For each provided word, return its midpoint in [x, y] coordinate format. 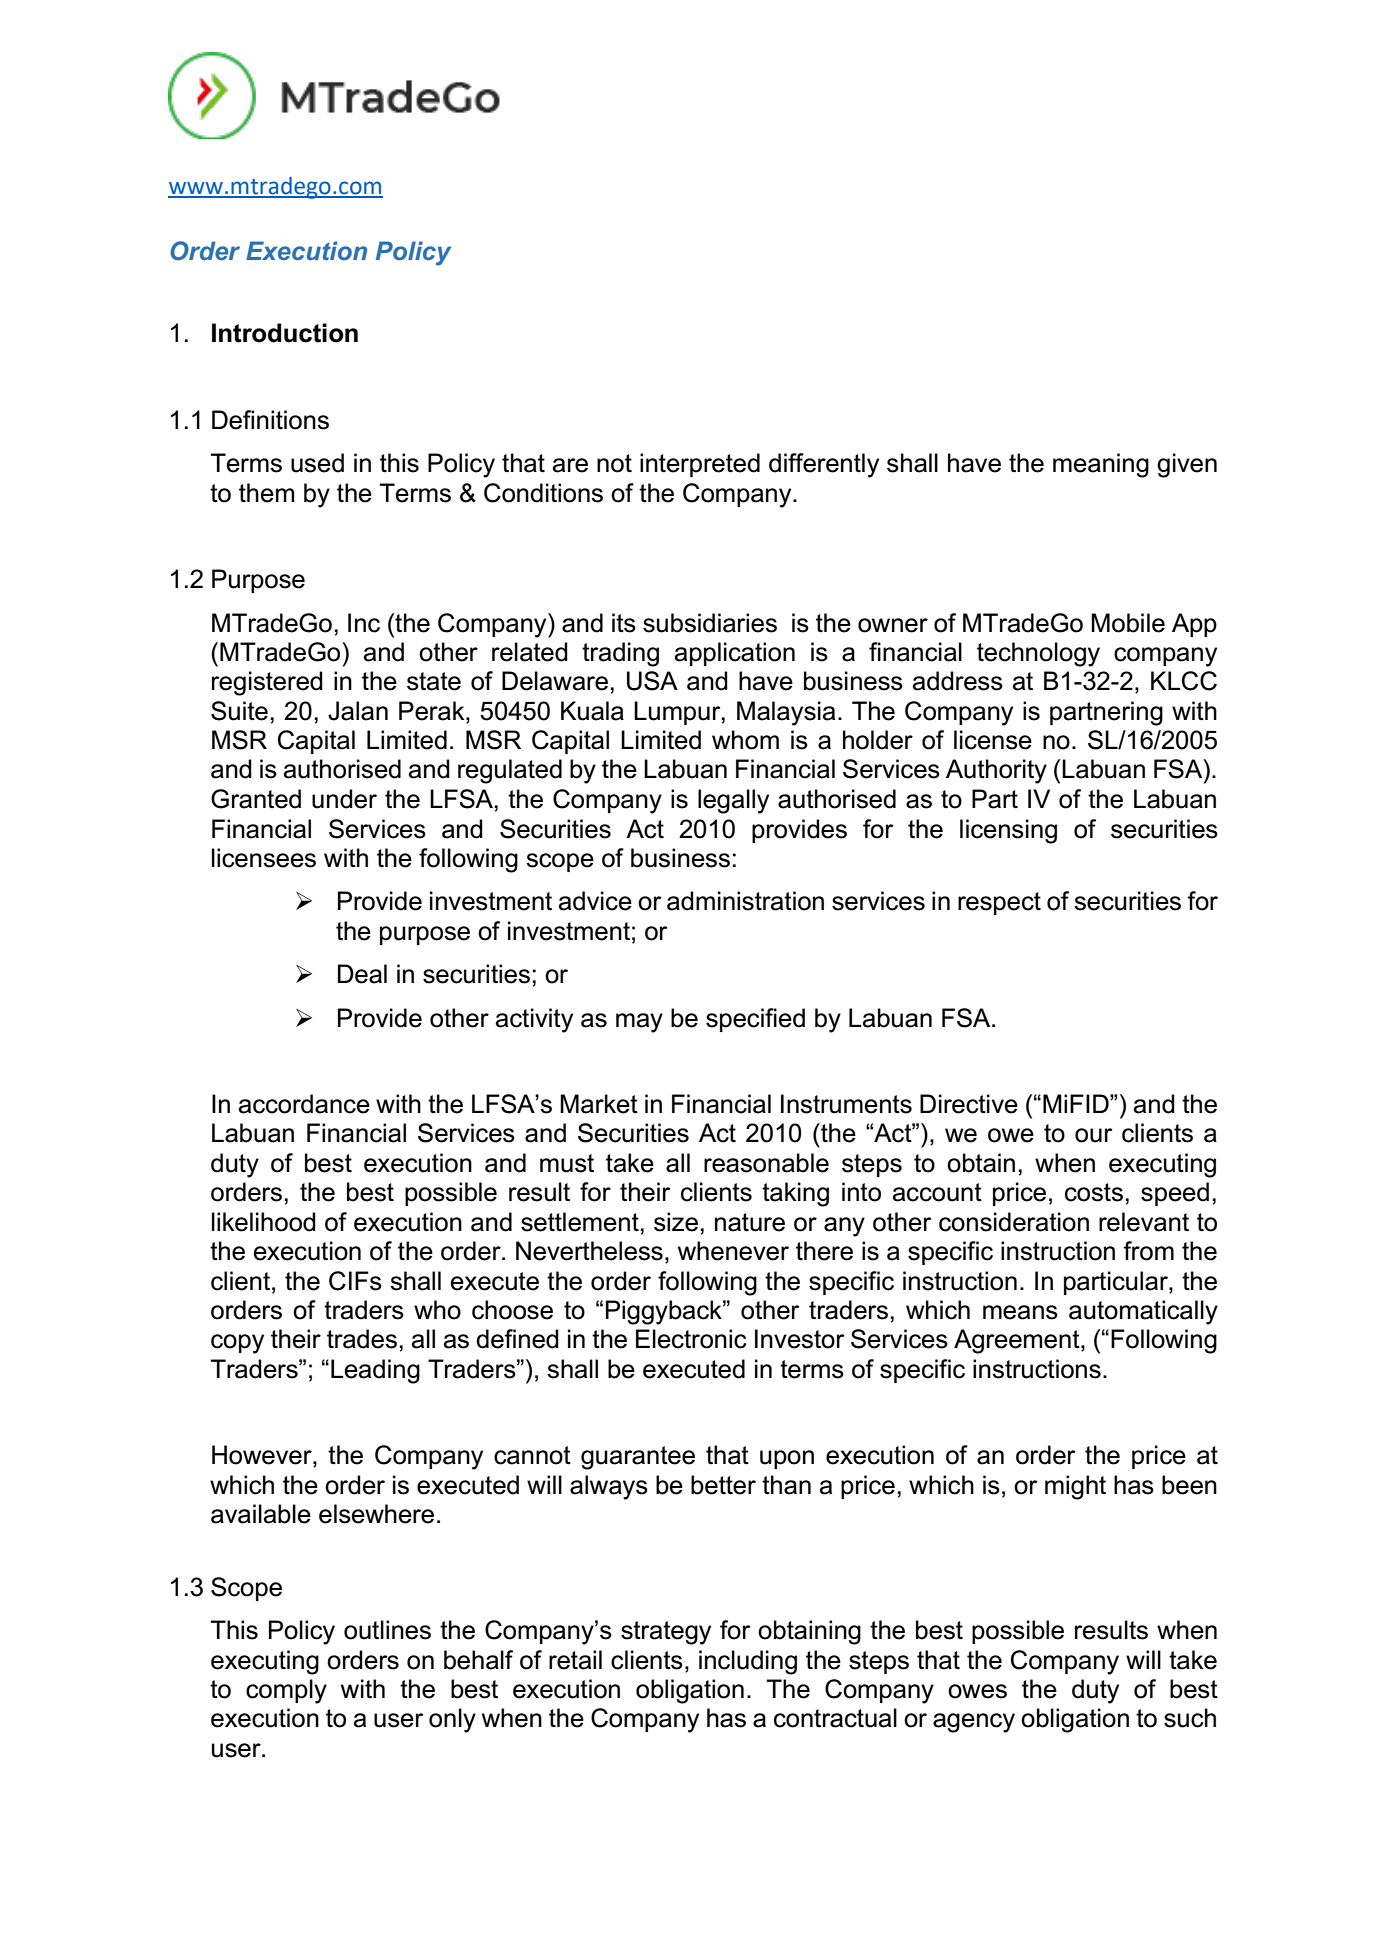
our [1094, 1135]
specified [755, 1020]
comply [286, 1691]
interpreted [700, 465]
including [748, 1662]
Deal [362, 974]
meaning [1101, 465]
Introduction [285, 333]
